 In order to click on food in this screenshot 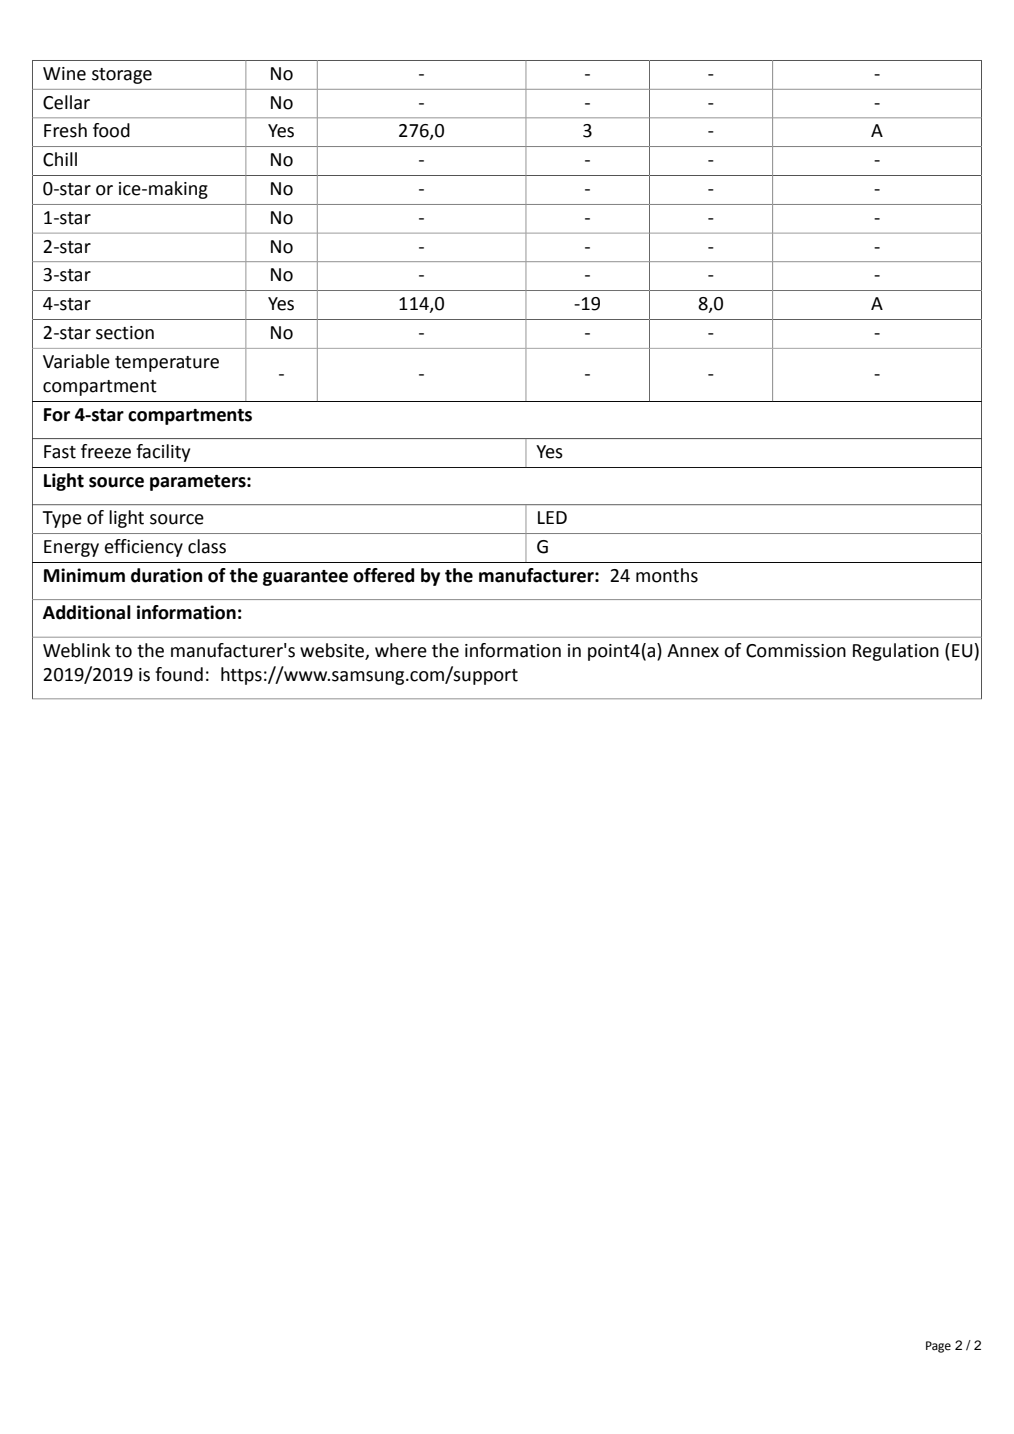, I will do `click(111, 130)`.
